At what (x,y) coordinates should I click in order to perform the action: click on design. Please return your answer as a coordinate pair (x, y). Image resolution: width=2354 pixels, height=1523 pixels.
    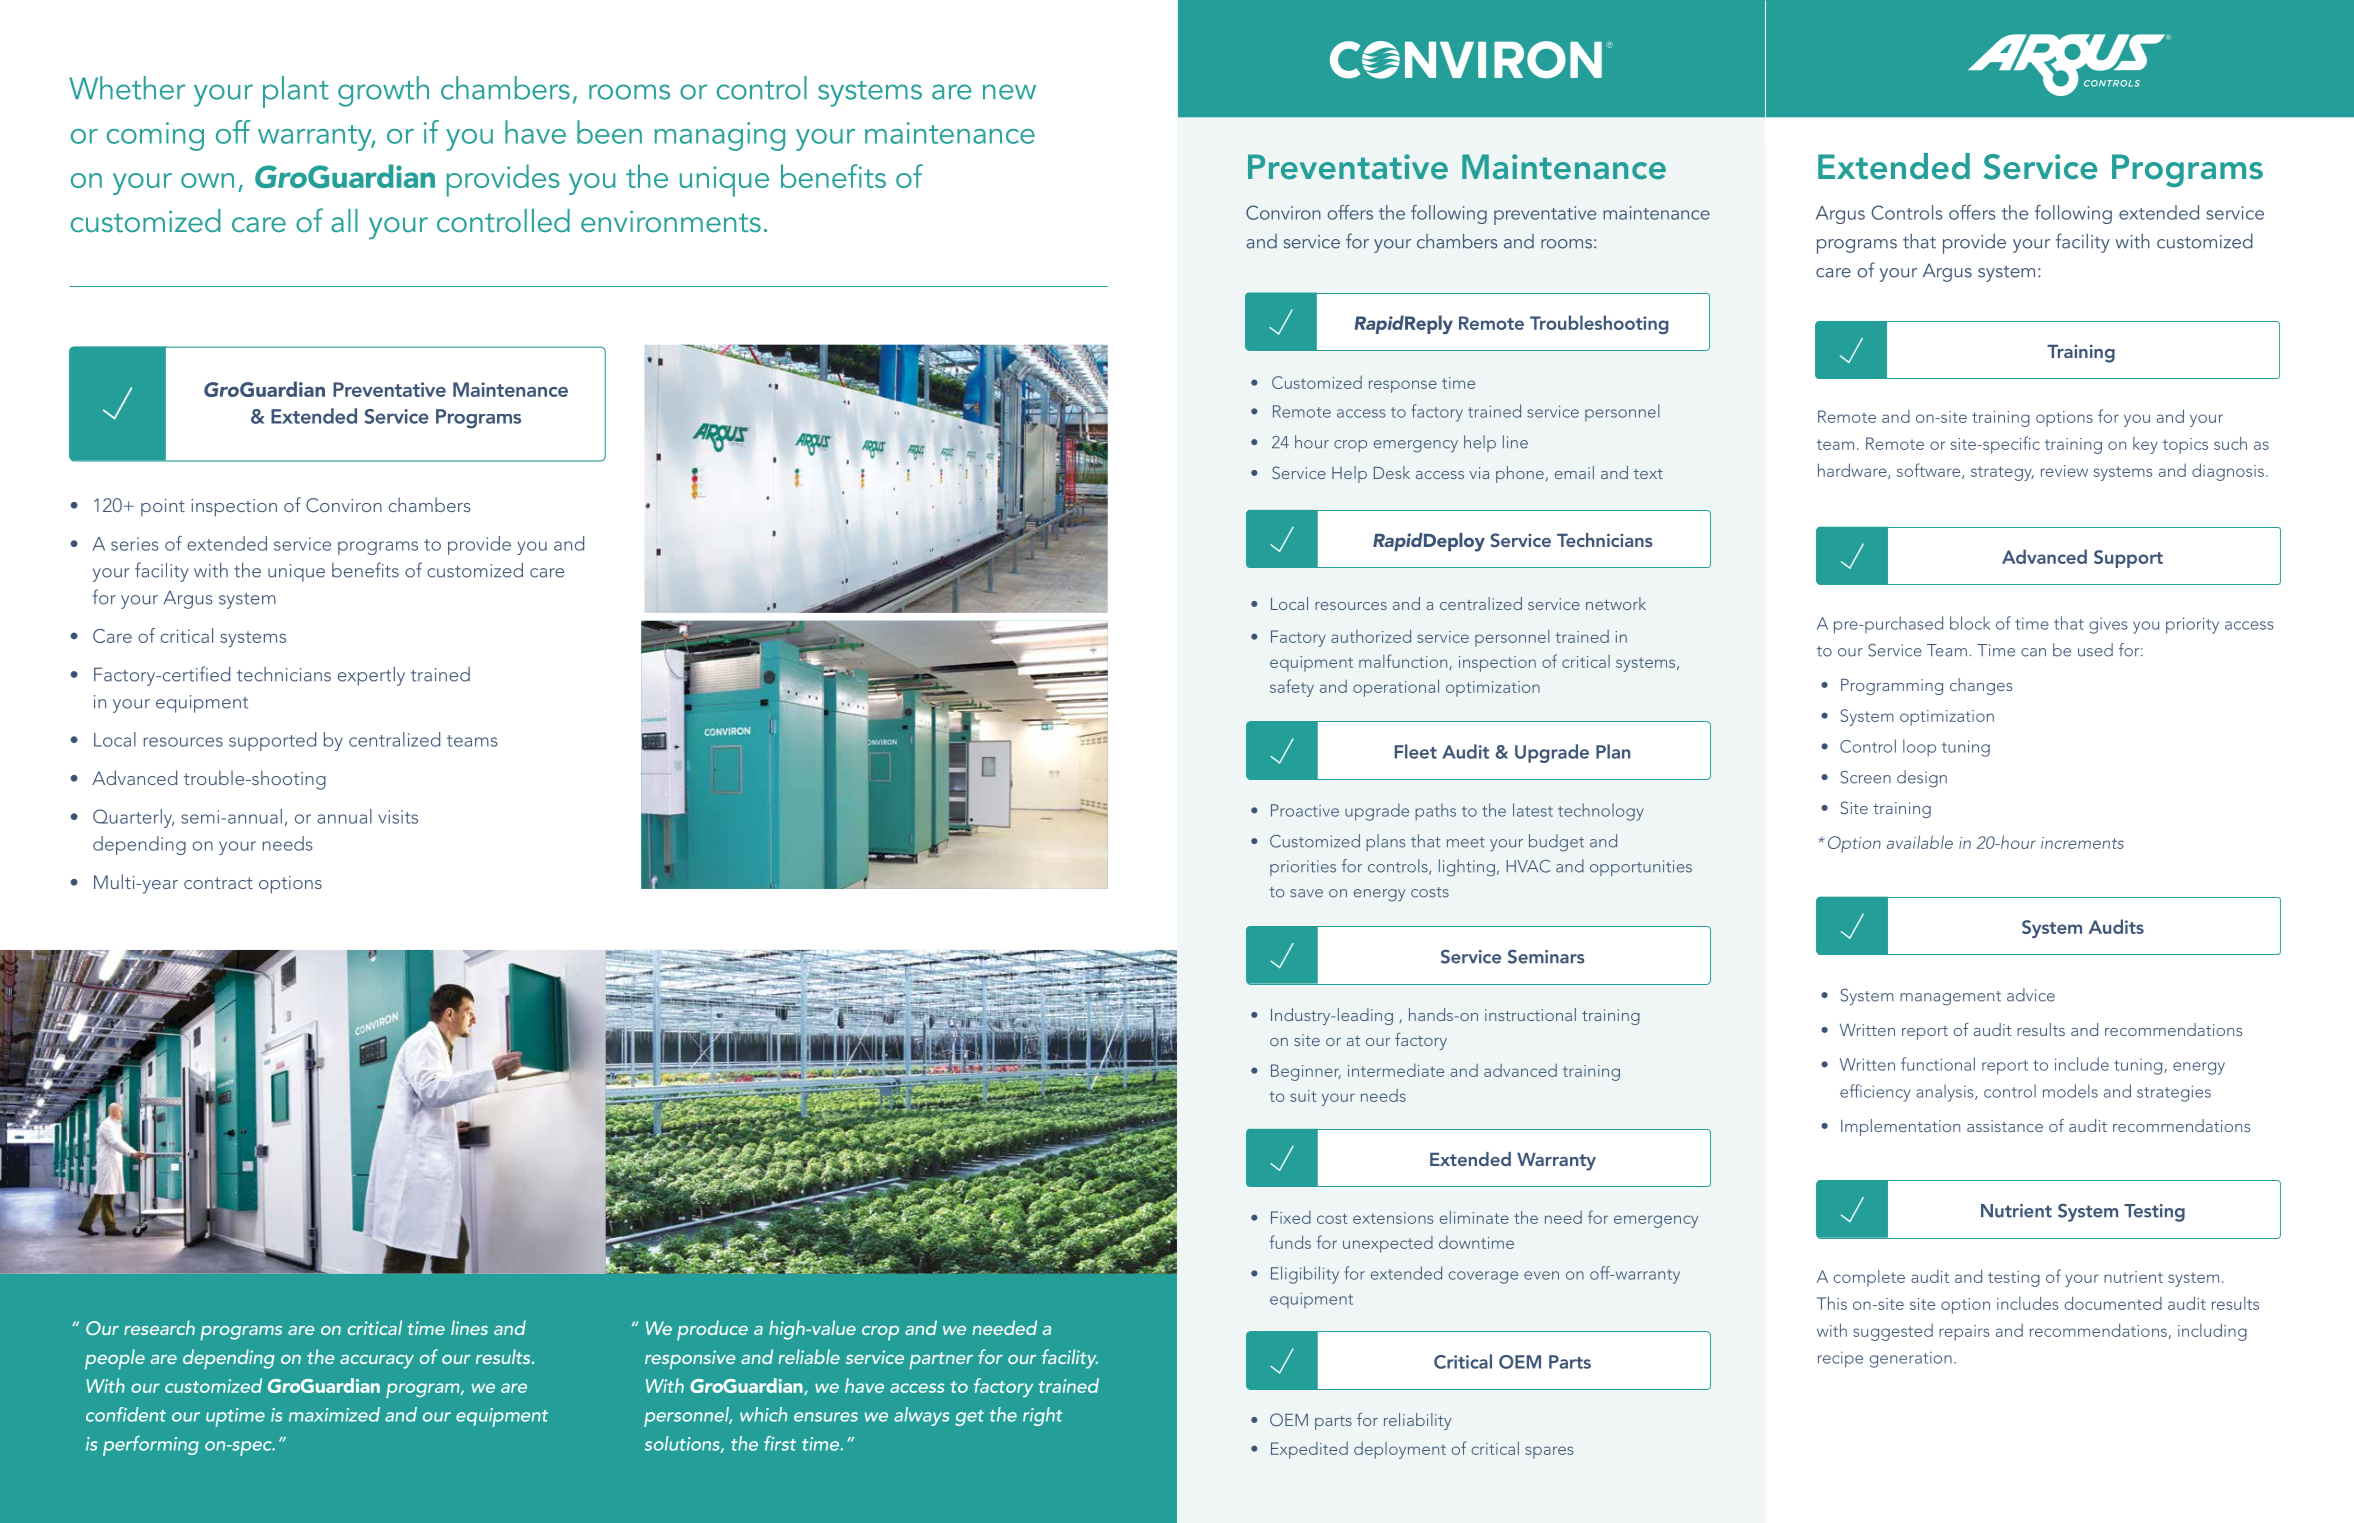
    Looking at the image, I should click on (1922, 779).
